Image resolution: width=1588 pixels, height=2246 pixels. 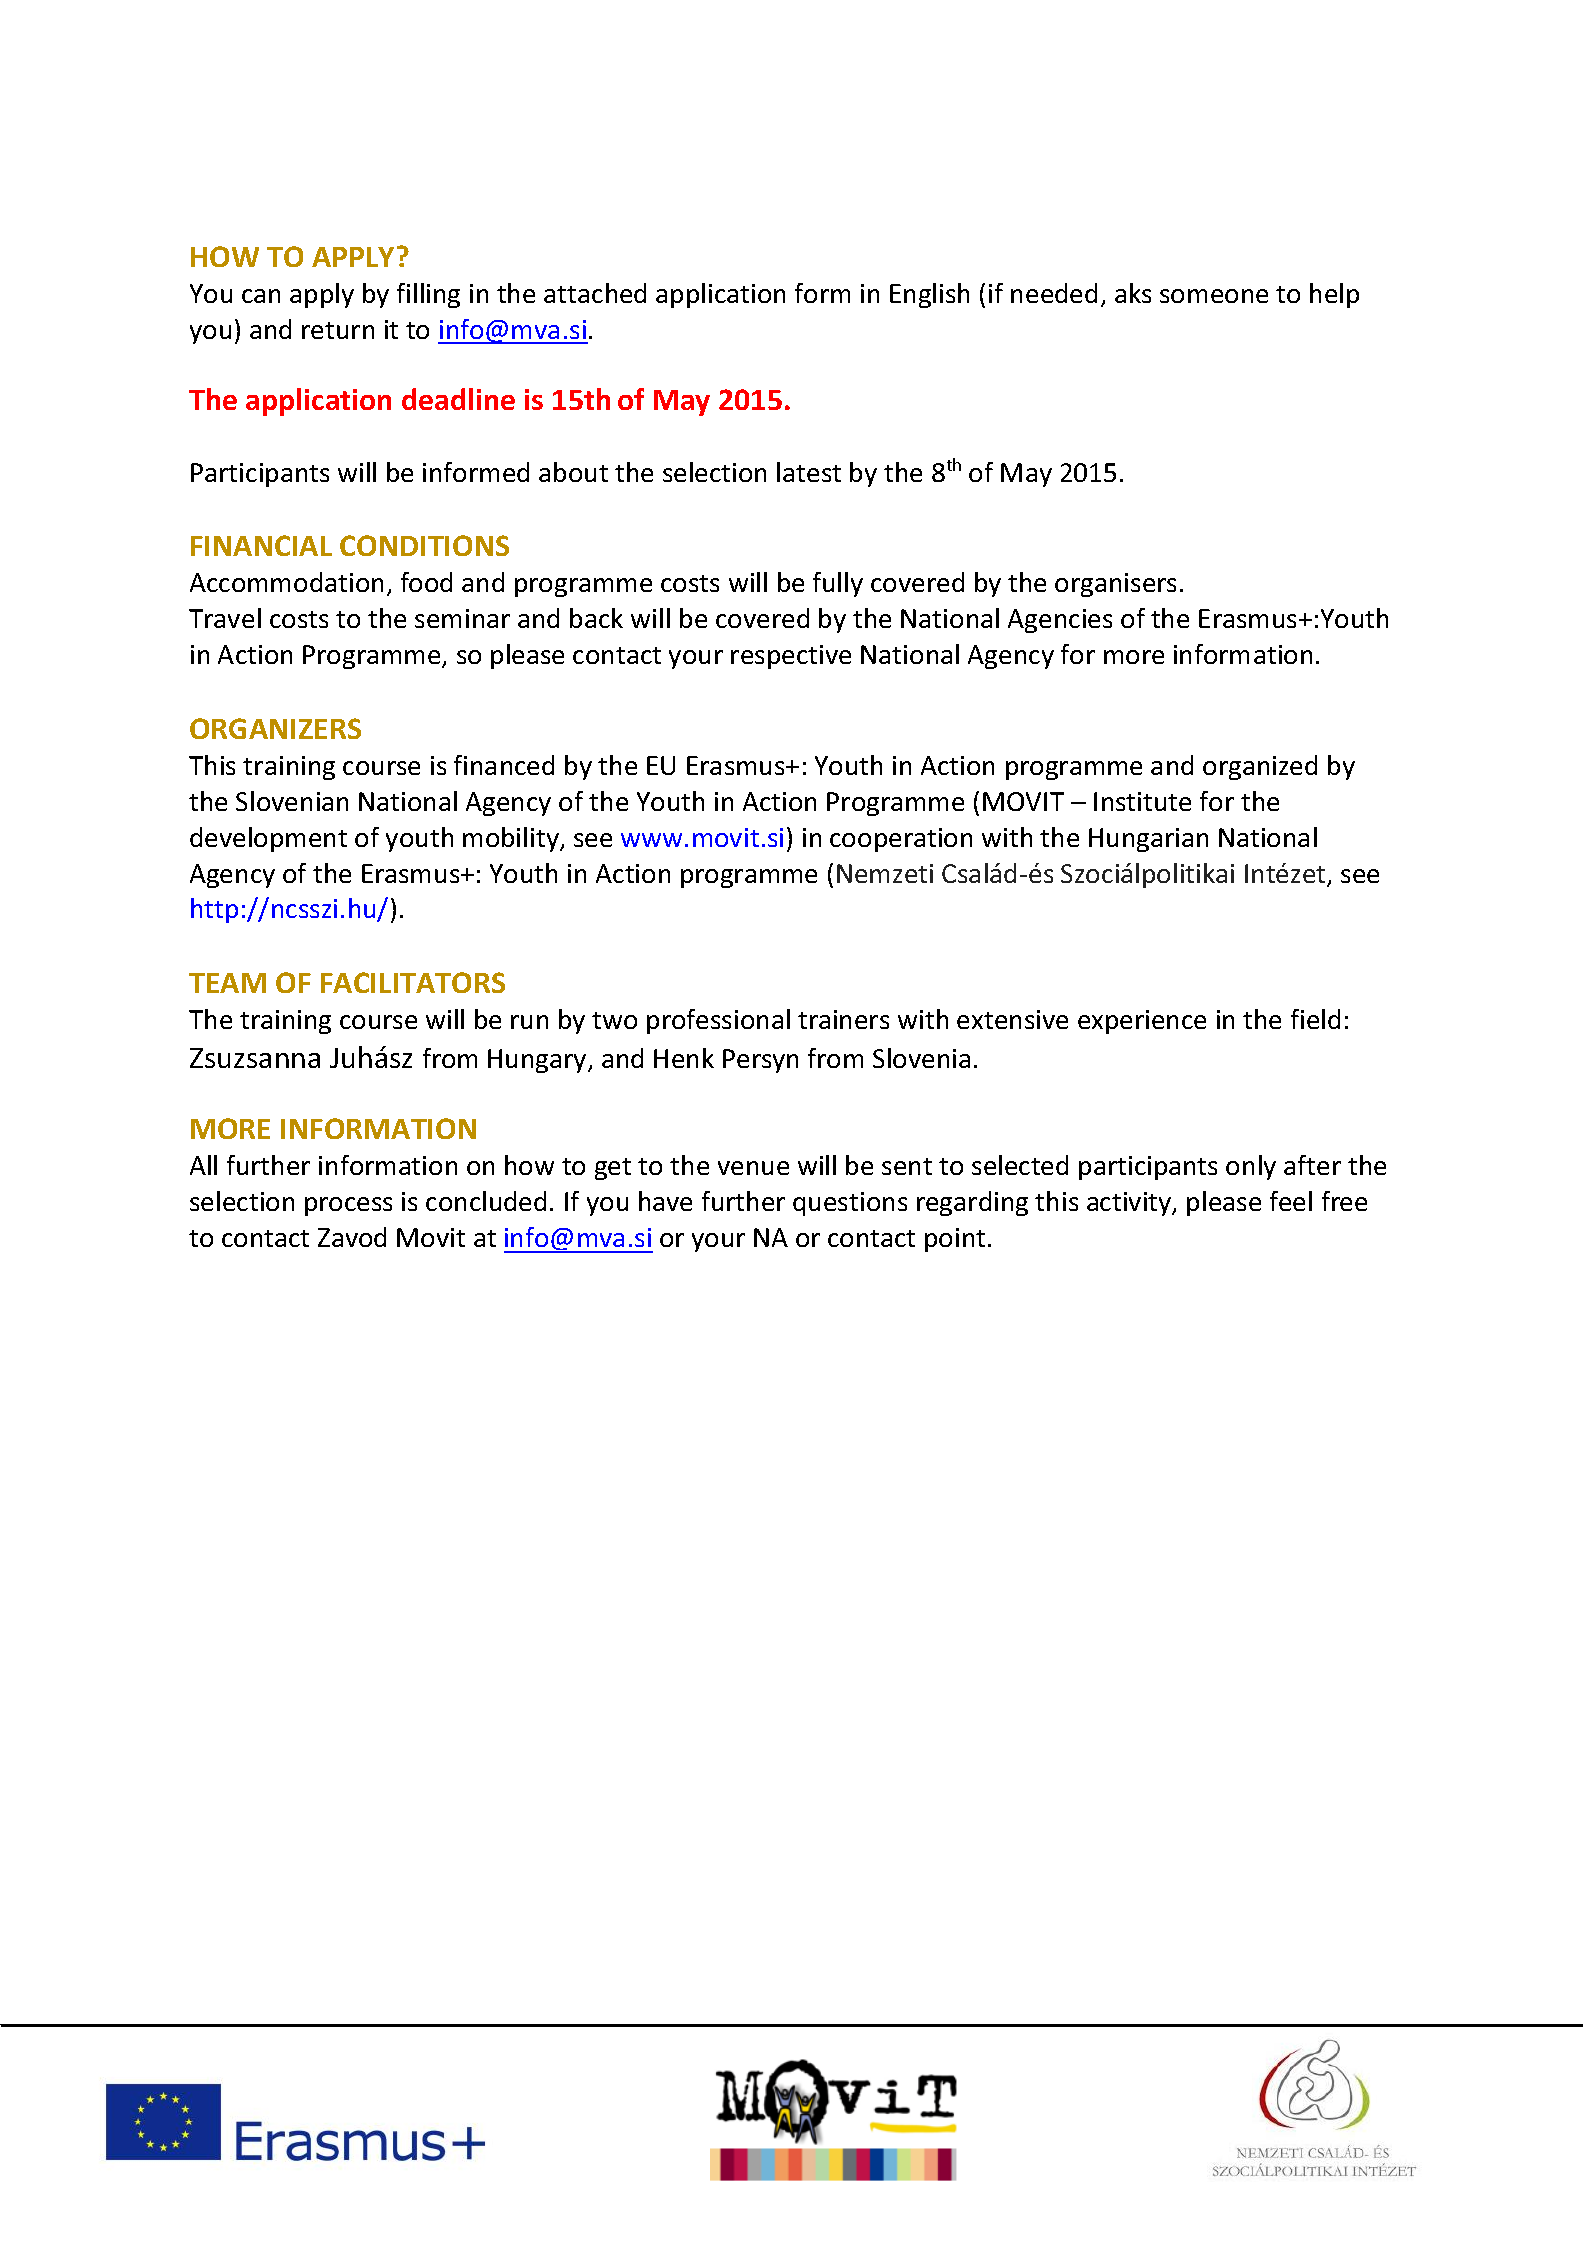 What do you see at coordinates (901, 840) in the image?
I see `cooperation` at bounding box center [901, 840].
